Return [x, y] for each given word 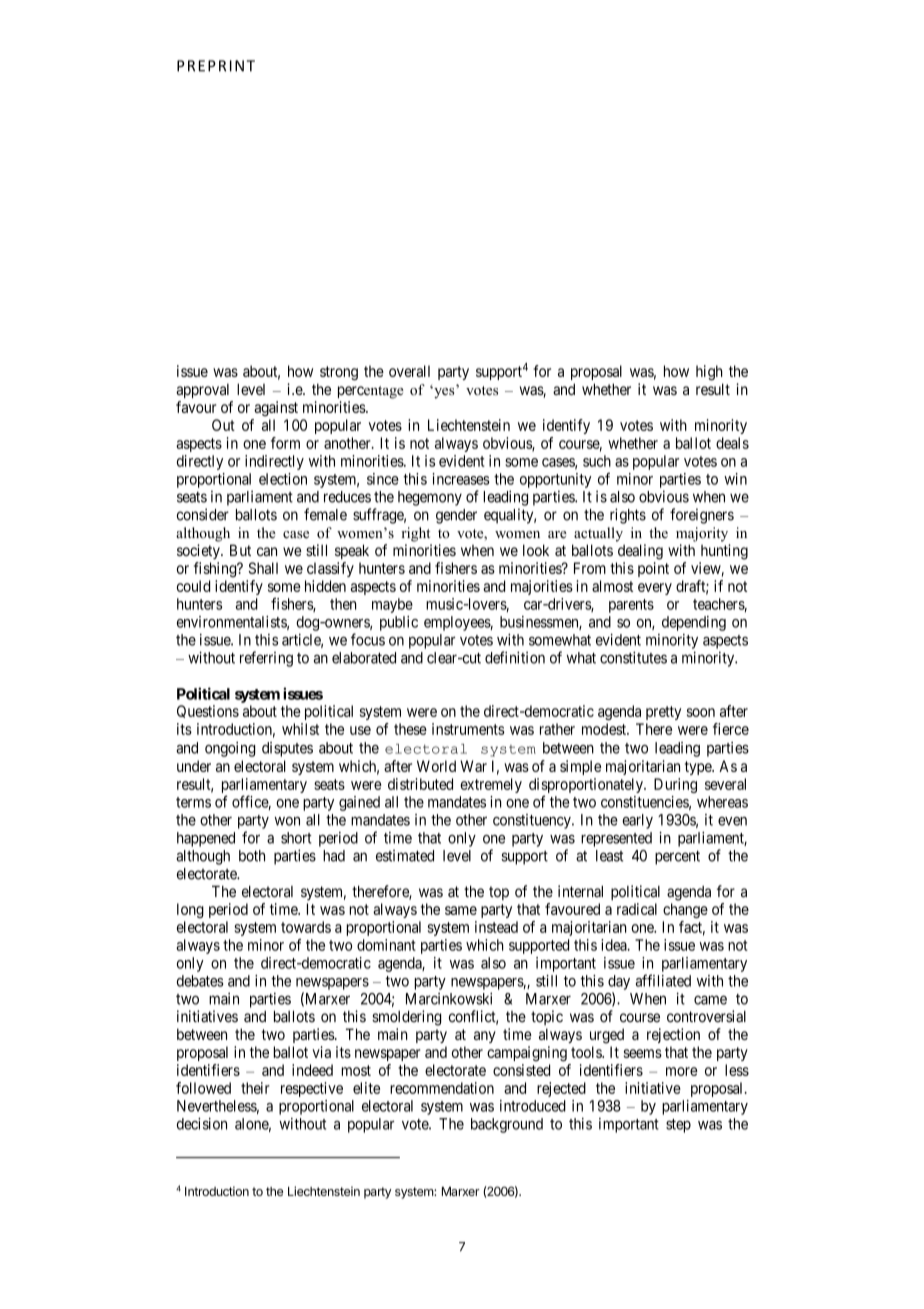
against [276, 408]
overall [409, 371]
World [436, 766]
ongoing [230, 749]
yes [444, 392]
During [675, 785]
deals [732, 443]
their [255, 1088]
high [709, 373]
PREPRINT [216, 66]
